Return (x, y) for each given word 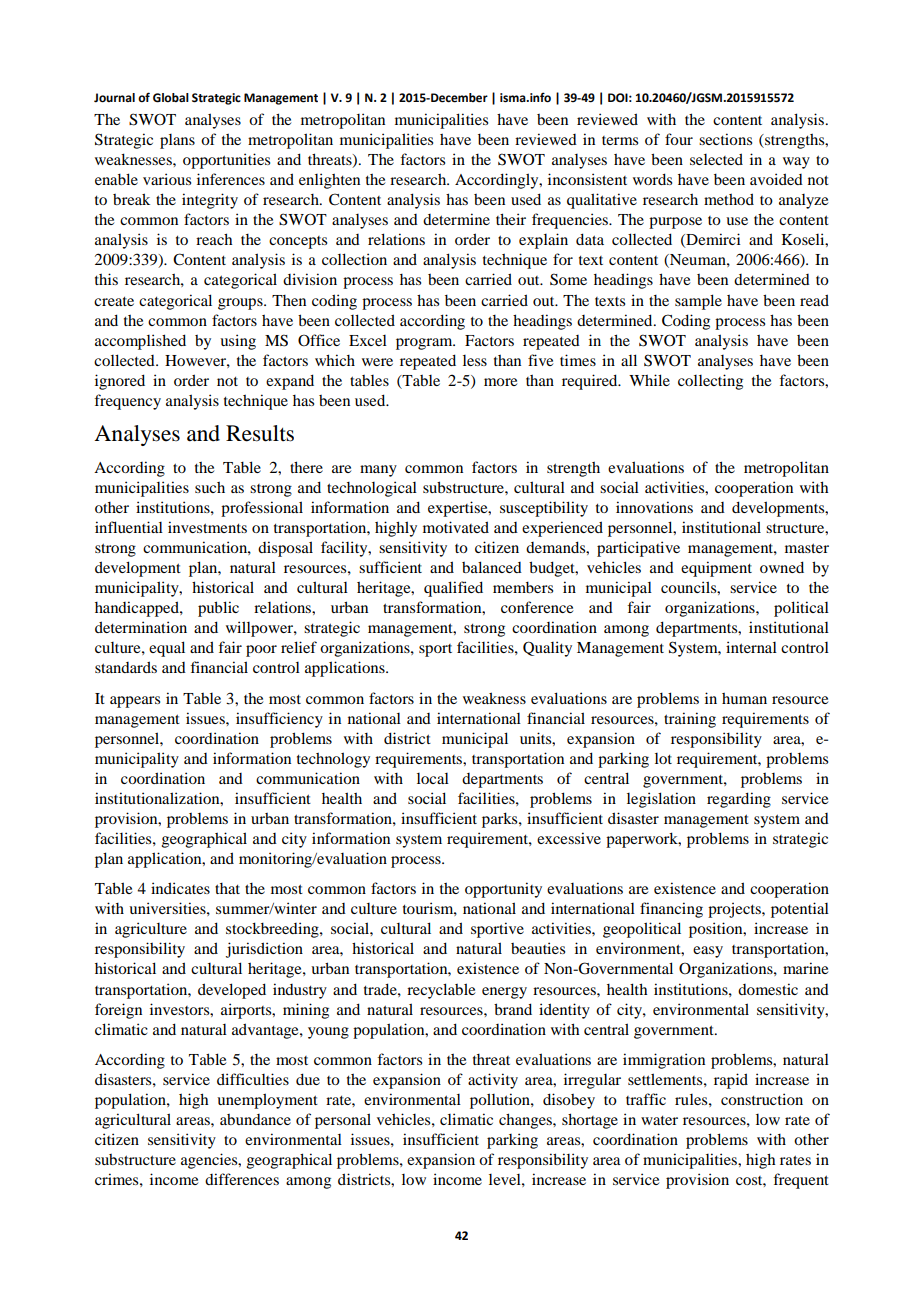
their (511, 219)
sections (725, 139)
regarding (739, 800)
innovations (654, 507)
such (210, 487)
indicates (180, 888)
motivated (456, 527)
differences (242, 1179)
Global (171, 98)
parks (501, 820)
